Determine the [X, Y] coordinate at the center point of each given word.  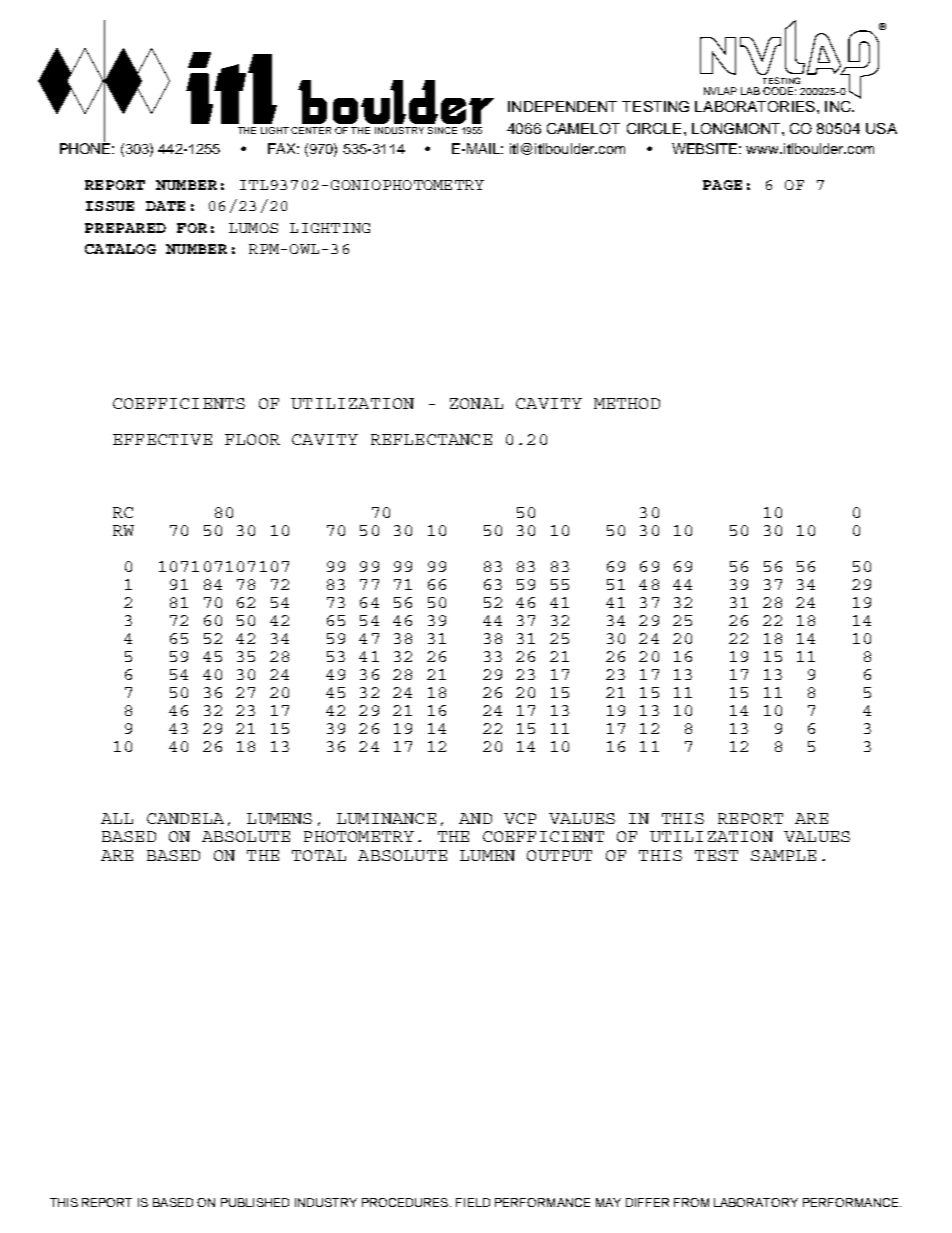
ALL [117, 818]
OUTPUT [559, 855]
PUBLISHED [255, 1202]
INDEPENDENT [562, 106]
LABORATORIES [755, 106]
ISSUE [110, 206]
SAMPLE [783, 855]
